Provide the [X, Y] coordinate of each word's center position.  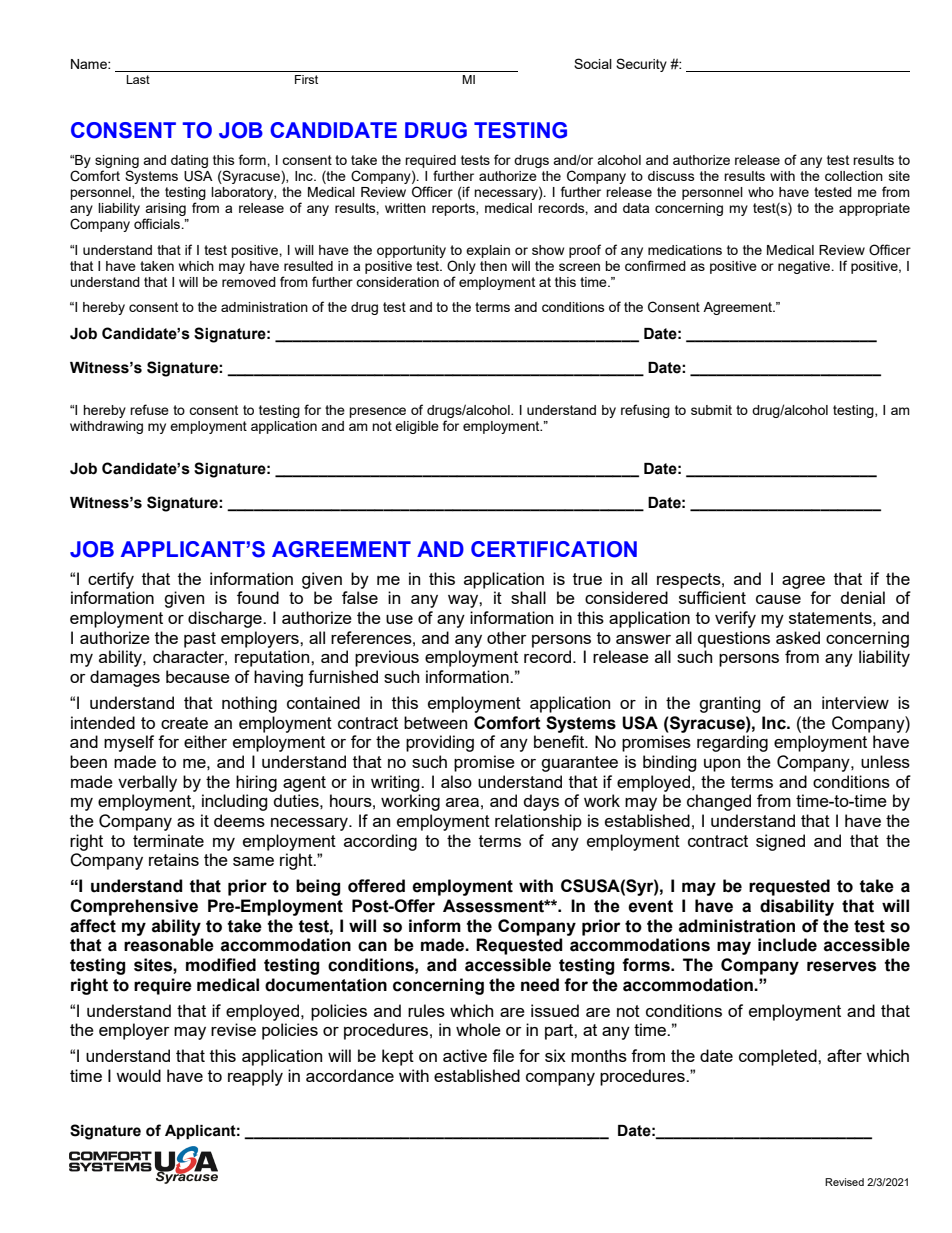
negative [805, 267]
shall [528, 597]
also [456, 781]
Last [138, 79]
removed [249, 282]
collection [854, 176]
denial [863, 597]
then [493, 266]
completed [779, 1057]
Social [593, 63]
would [138, 1075]
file [503, 1055]
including [235, 802]
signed [780, 842]
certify [111, 580]
